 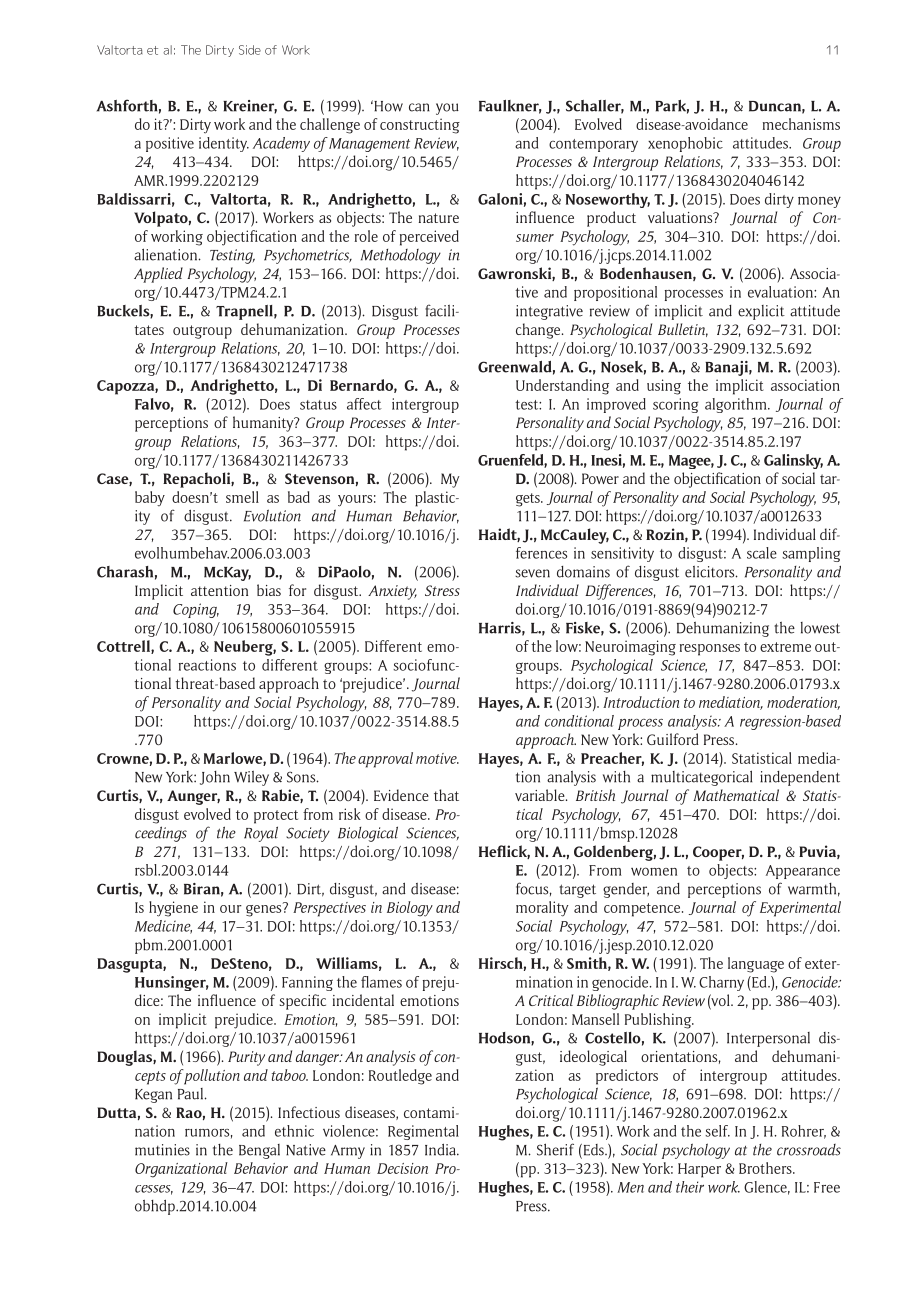 I want to click on mechanisms, so click(x=801, y=124).
